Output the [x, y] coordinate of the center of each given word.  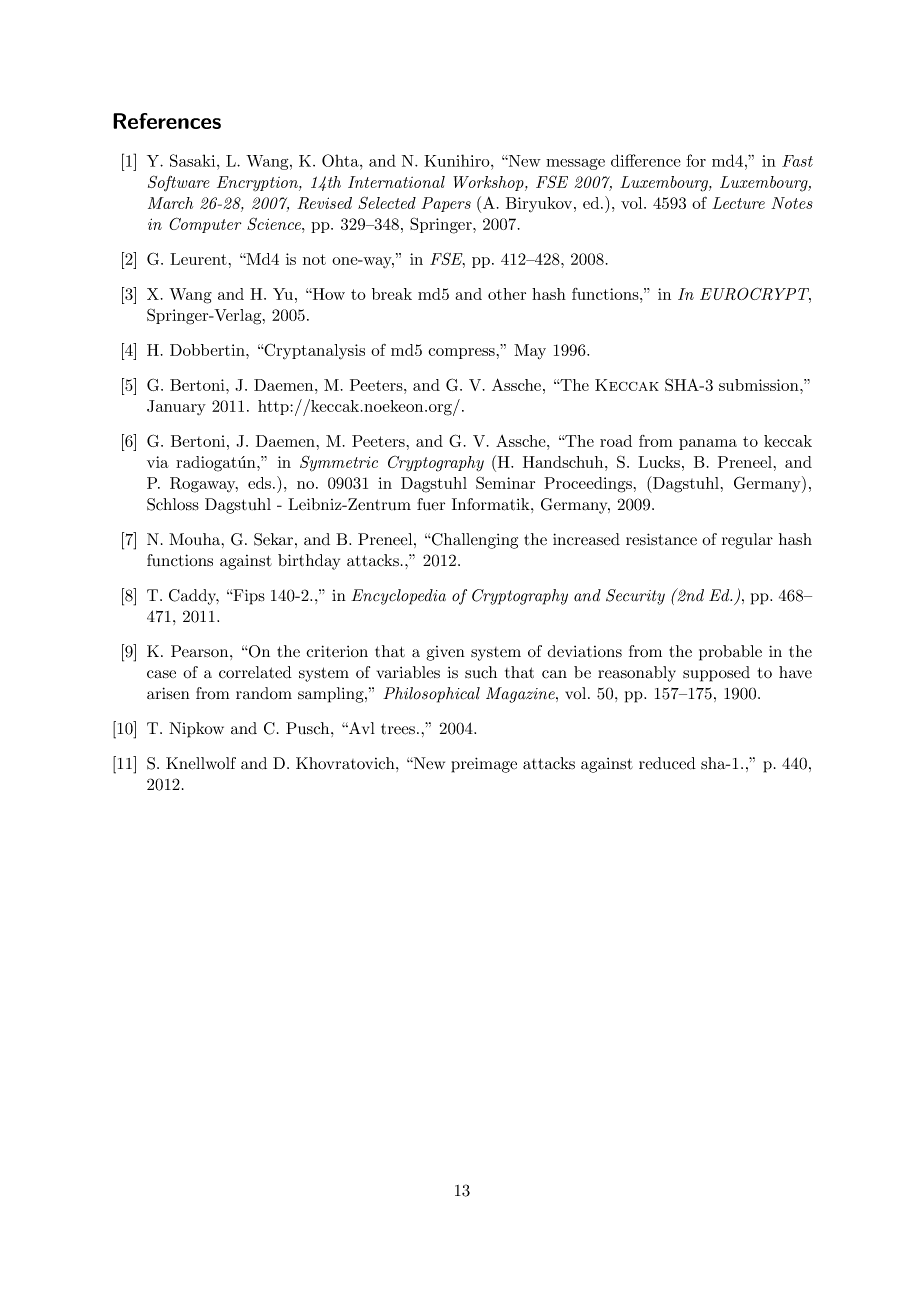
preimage [484, 765]
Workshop [489, 183]
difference [646, 160]
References [167, 121]
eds [259, 483]
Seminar [505, 482]
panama [708, 444]
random [264, 693]
